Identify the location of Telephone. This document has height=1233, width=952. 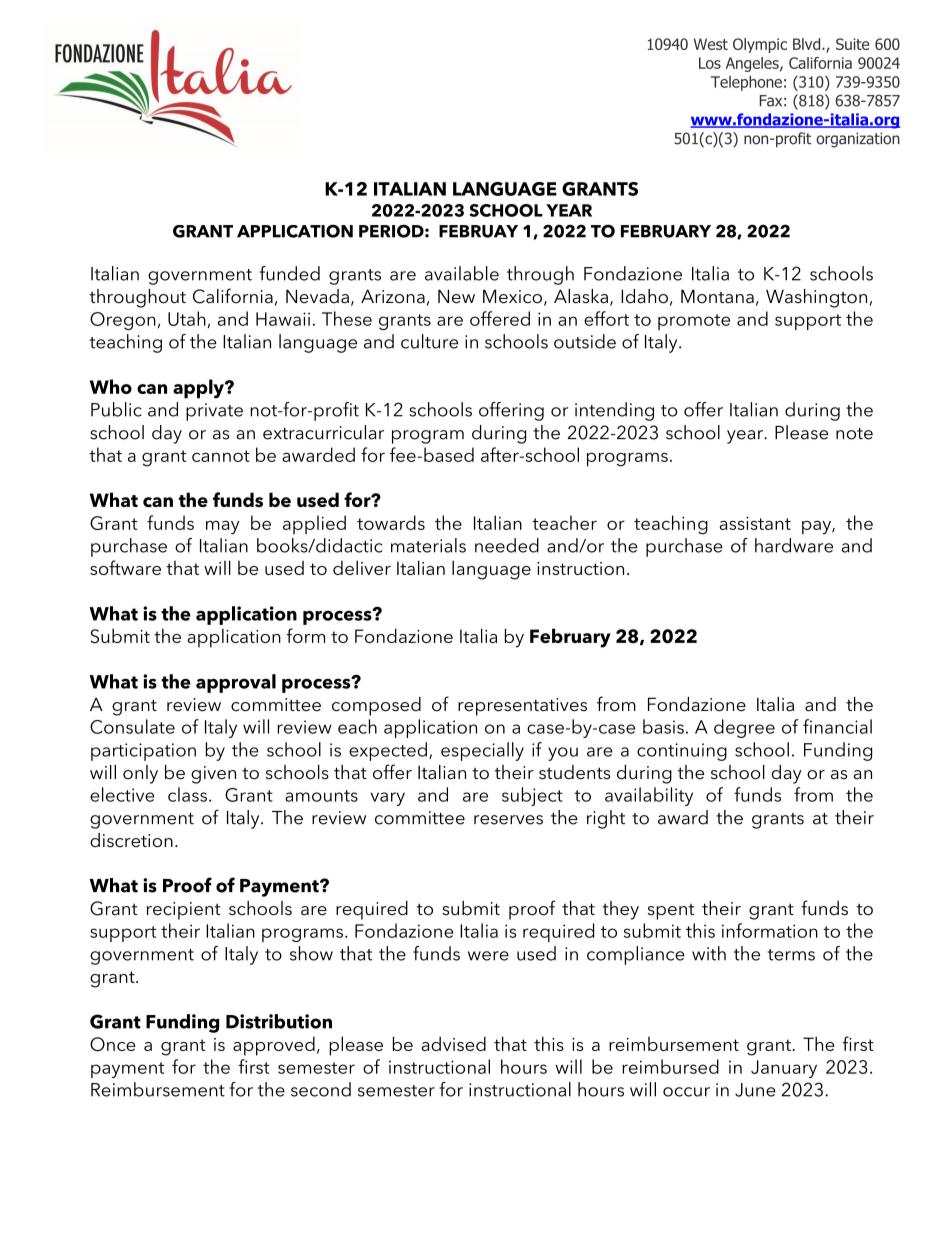
(746, 83).
